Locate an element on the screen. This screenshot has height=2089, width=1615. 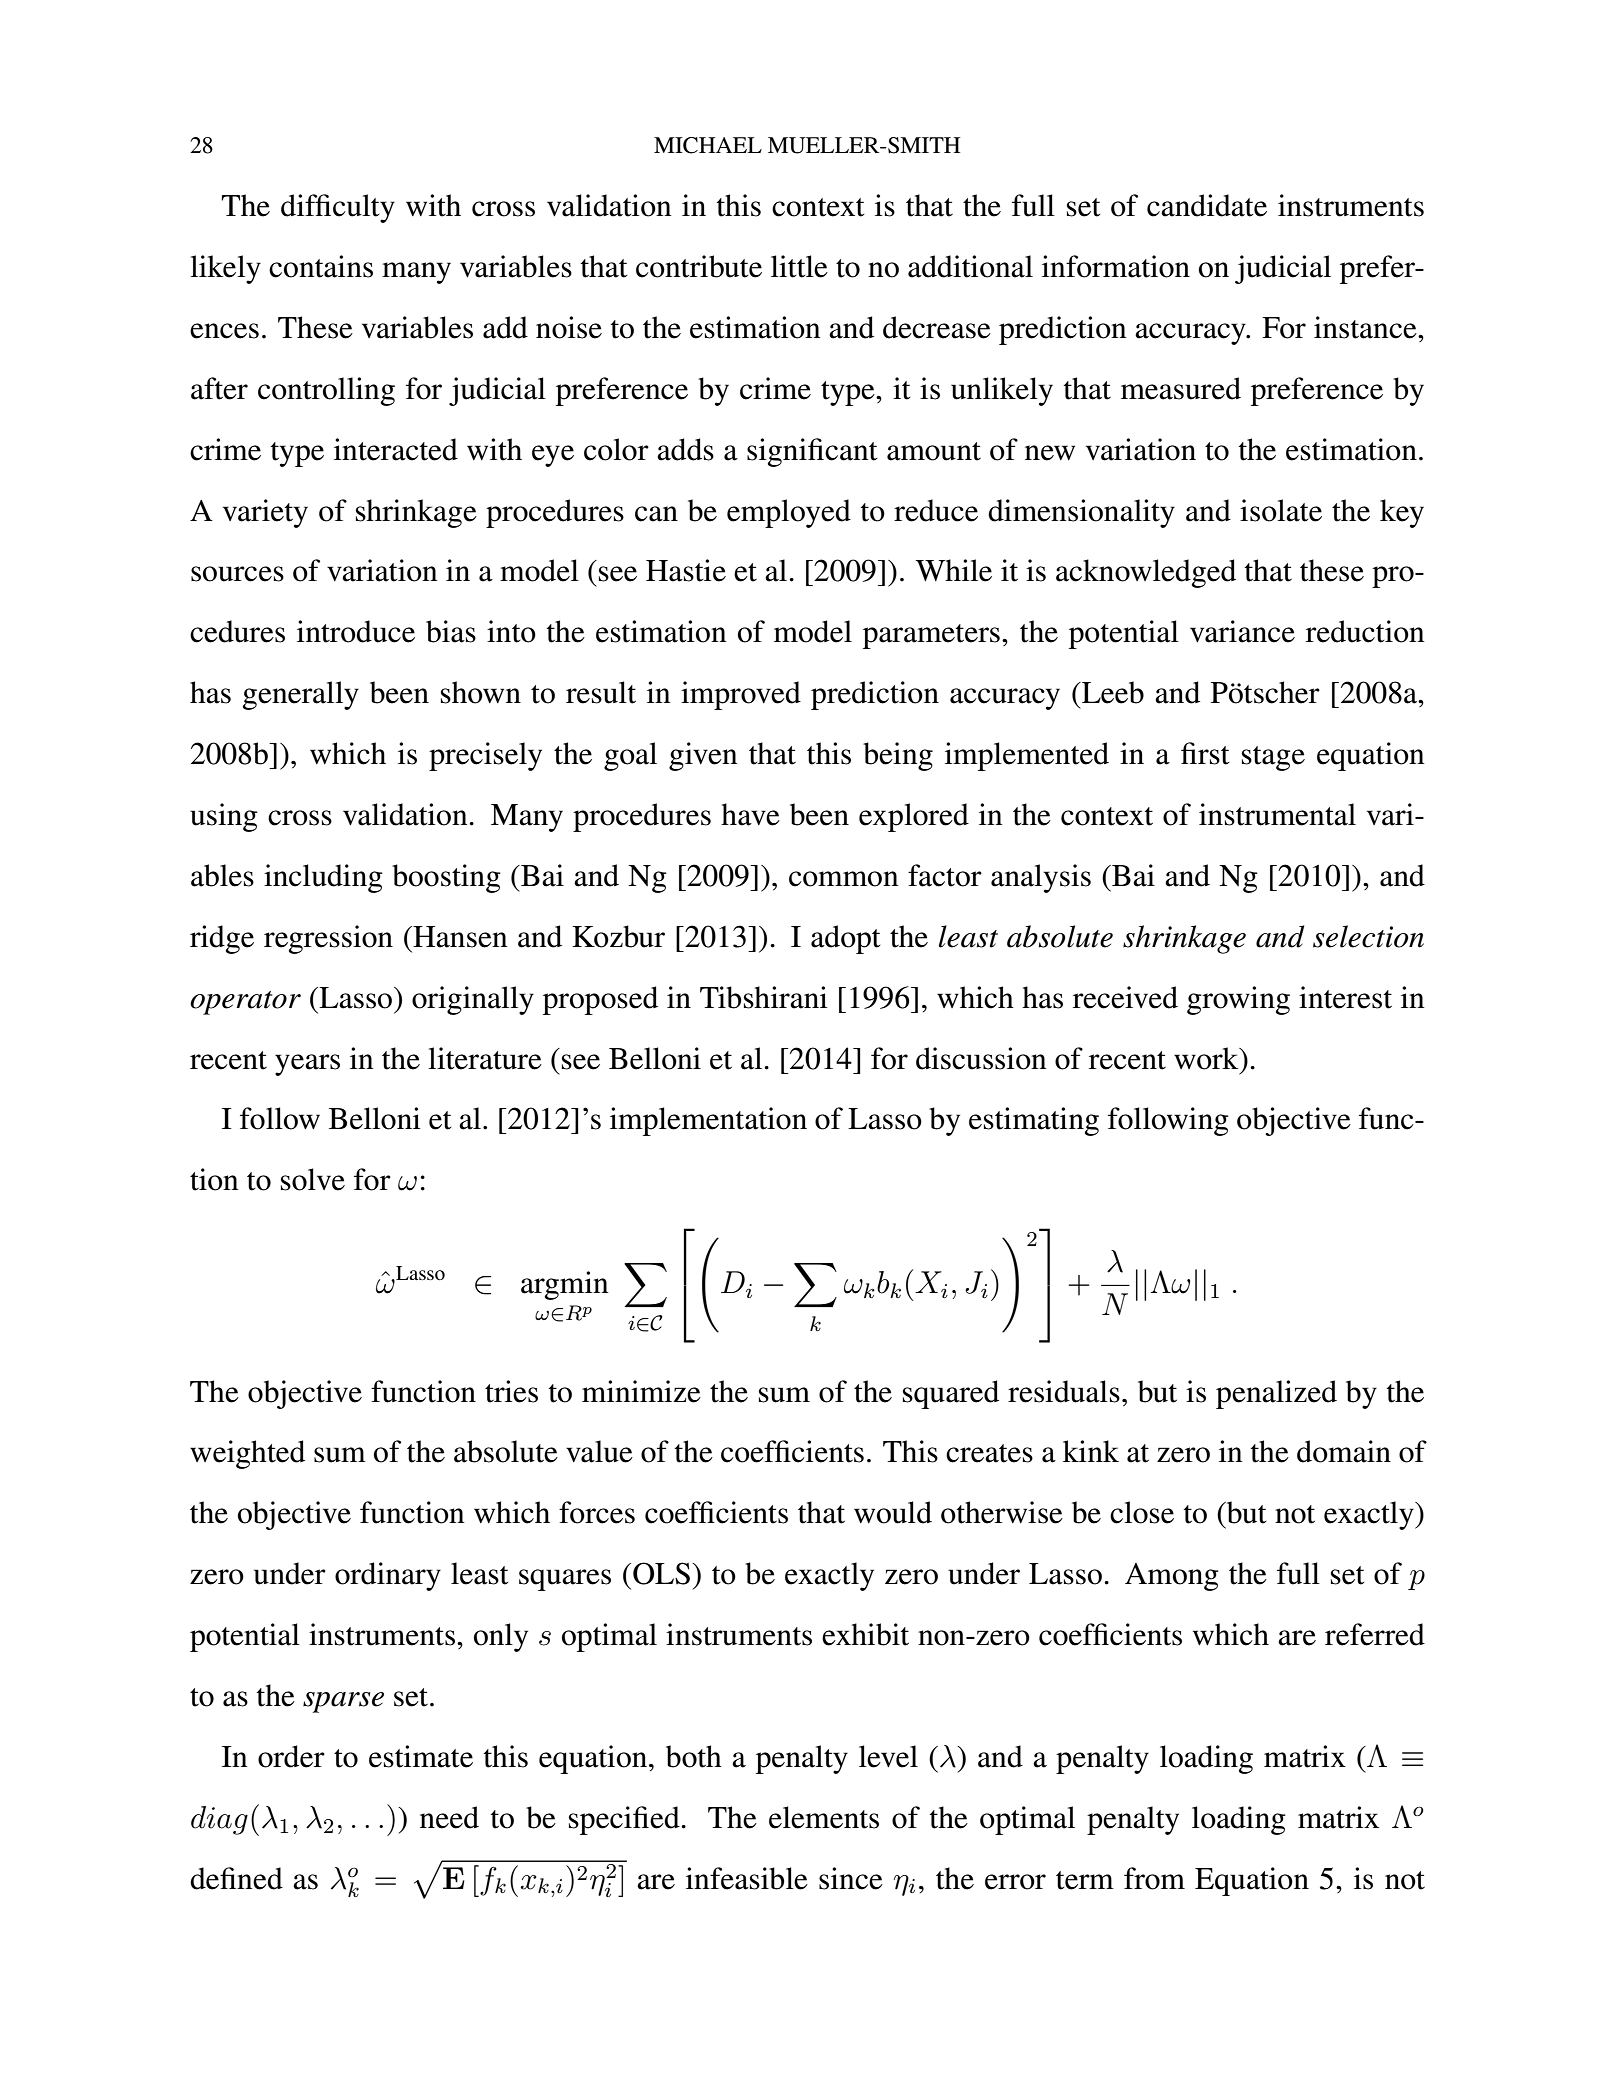
employed is located at coordinates (789, 513).
